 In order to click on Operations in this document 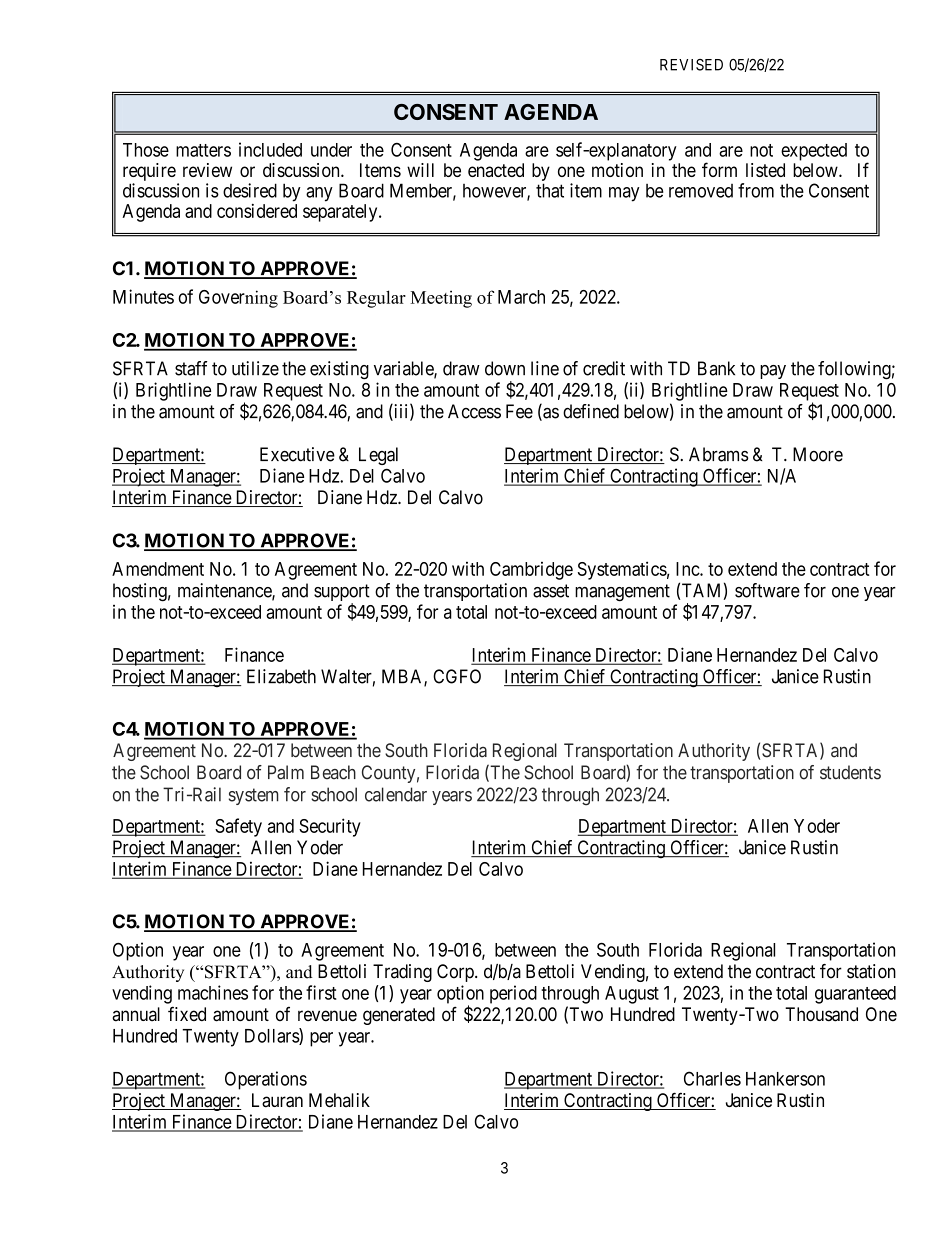, I will do `click(266, 1080)`.
